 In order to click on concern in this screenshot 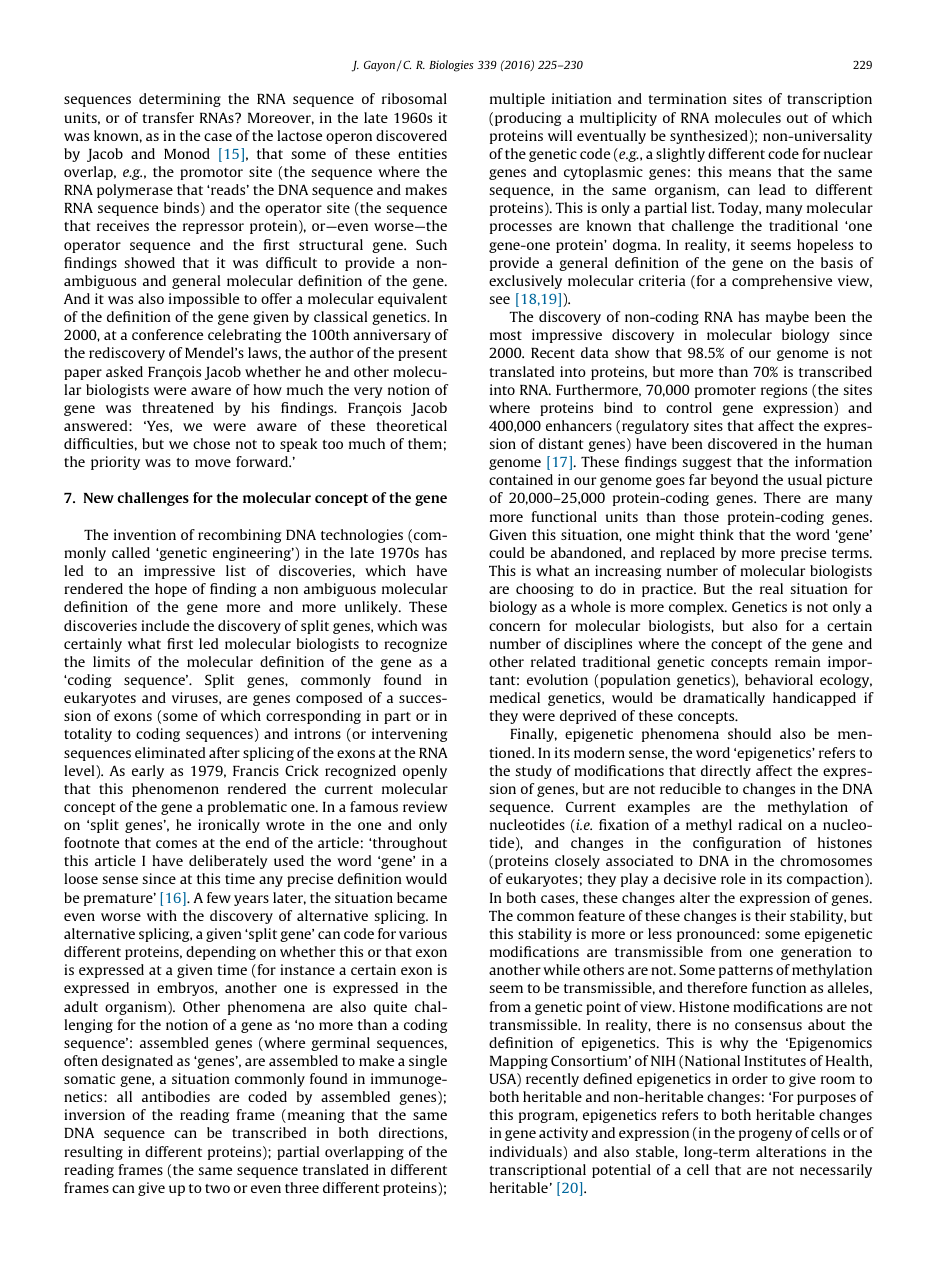, I will do `click(514, 627)`.
